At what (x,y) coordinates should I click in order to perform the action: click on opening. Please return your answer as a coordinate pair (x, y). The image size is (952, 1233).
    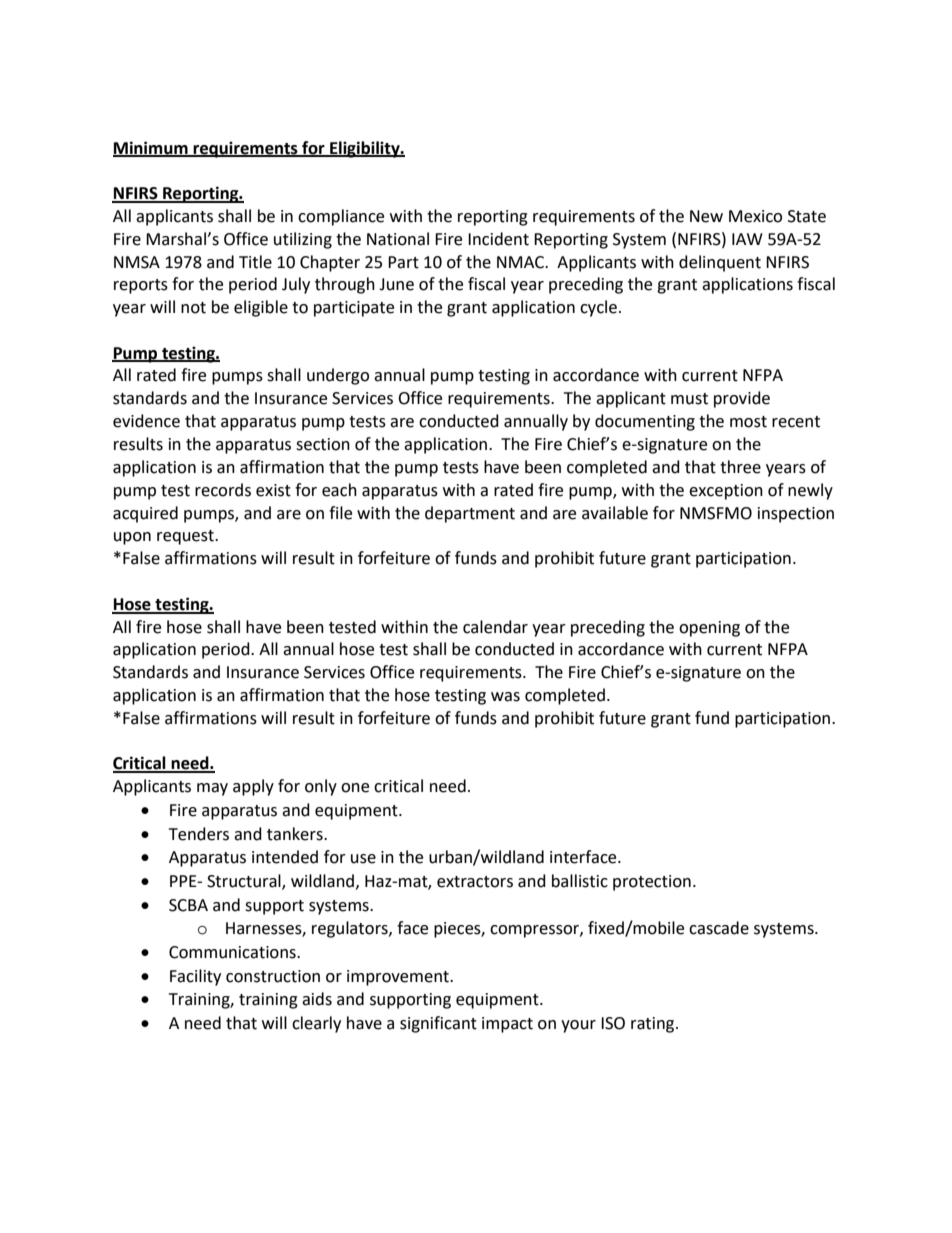
    Looking at the image, I should click on (709, 629).
